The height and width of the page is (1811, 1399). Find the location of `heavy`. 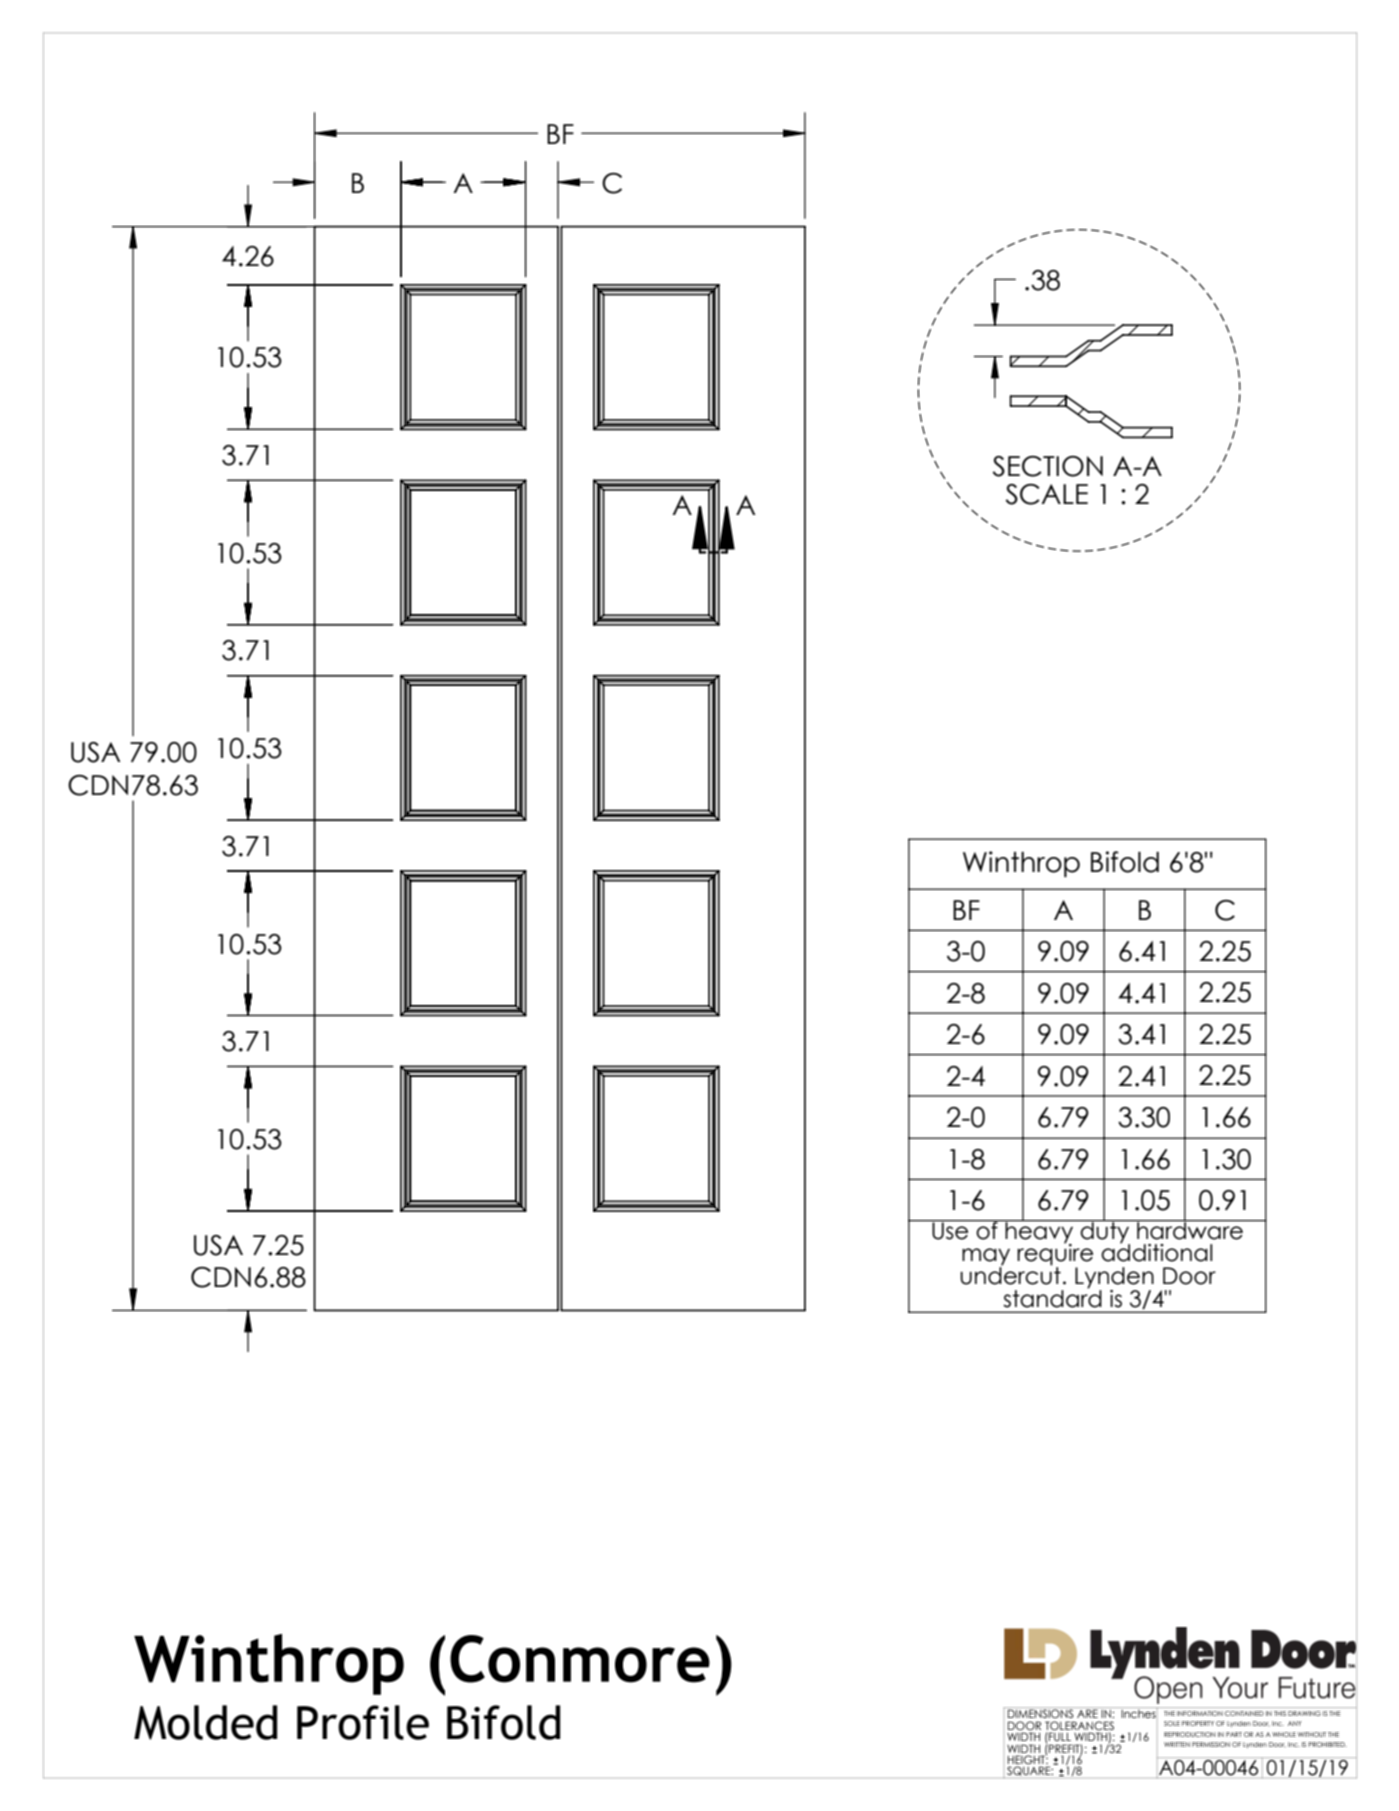

heavy is located at coordinates (1039, 1232).
